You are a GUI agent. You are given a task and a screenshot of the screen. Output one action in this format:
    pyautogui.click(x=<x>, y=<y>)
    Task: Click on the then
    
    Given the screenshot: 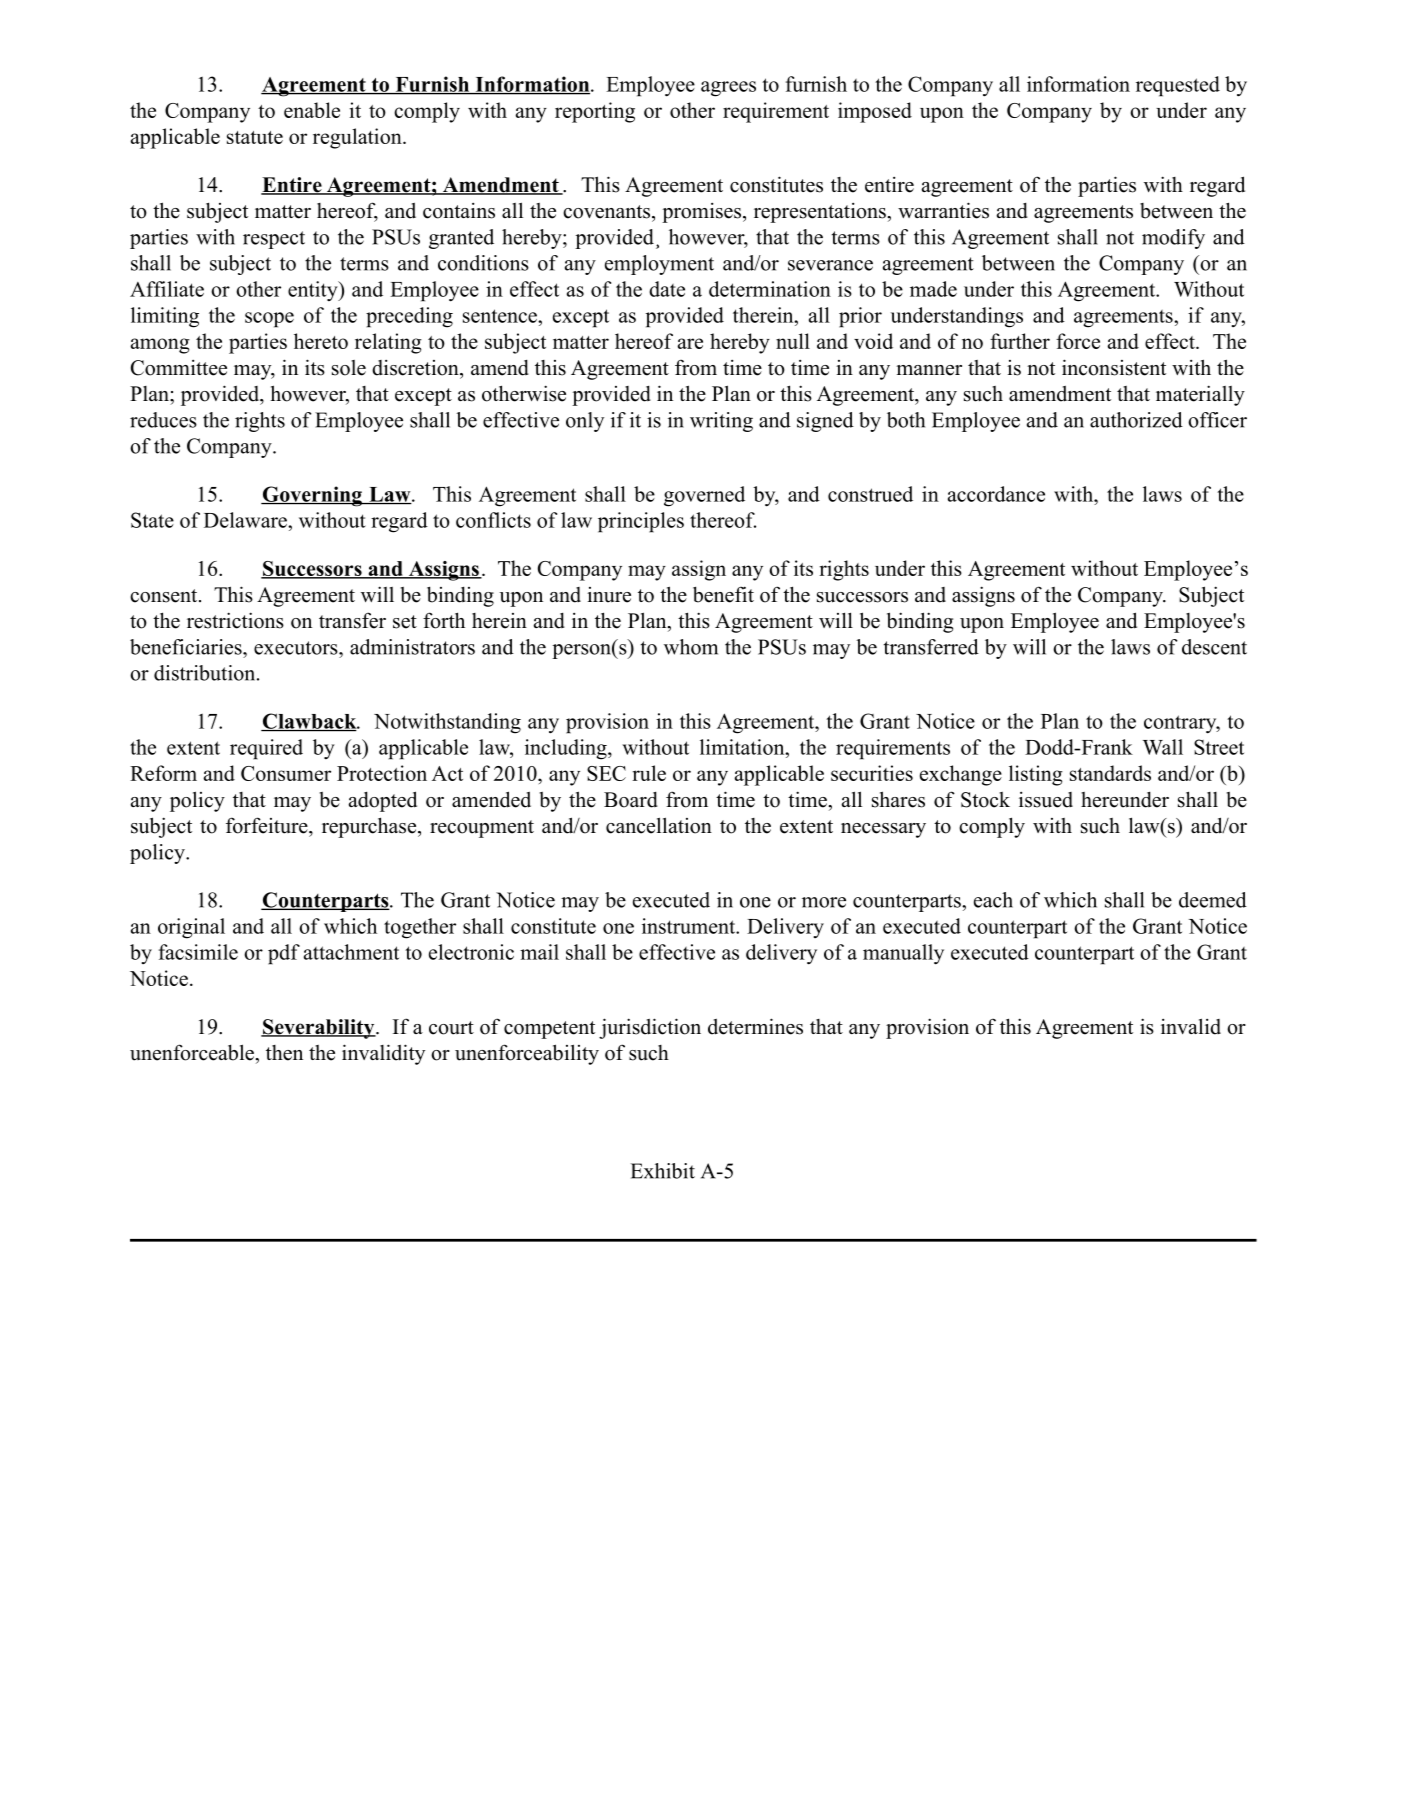 What is the action you would take?
    pyautogui.click(x=284, y=1053)
